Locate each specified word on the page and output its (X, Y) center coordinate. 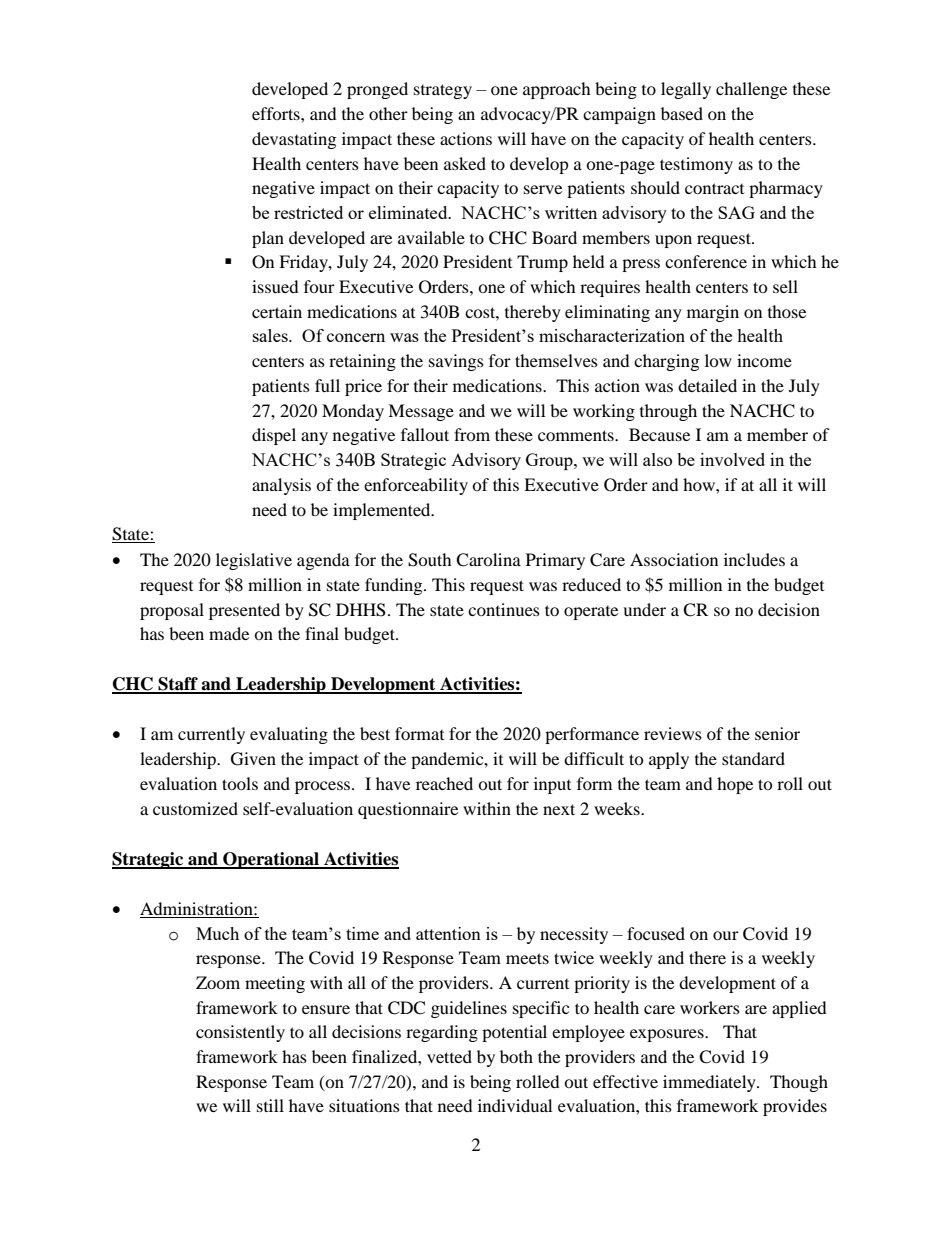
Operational (271, 860)
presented (244, 611)
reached (444, 783)
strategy (443, 91)
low (718, 360)
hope (735, 785)
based (682, 113)
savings (456, 362)
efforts (277, 113)
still (270, 1105)
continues (504, 609)
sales (271, 335)
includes (754, 559)
